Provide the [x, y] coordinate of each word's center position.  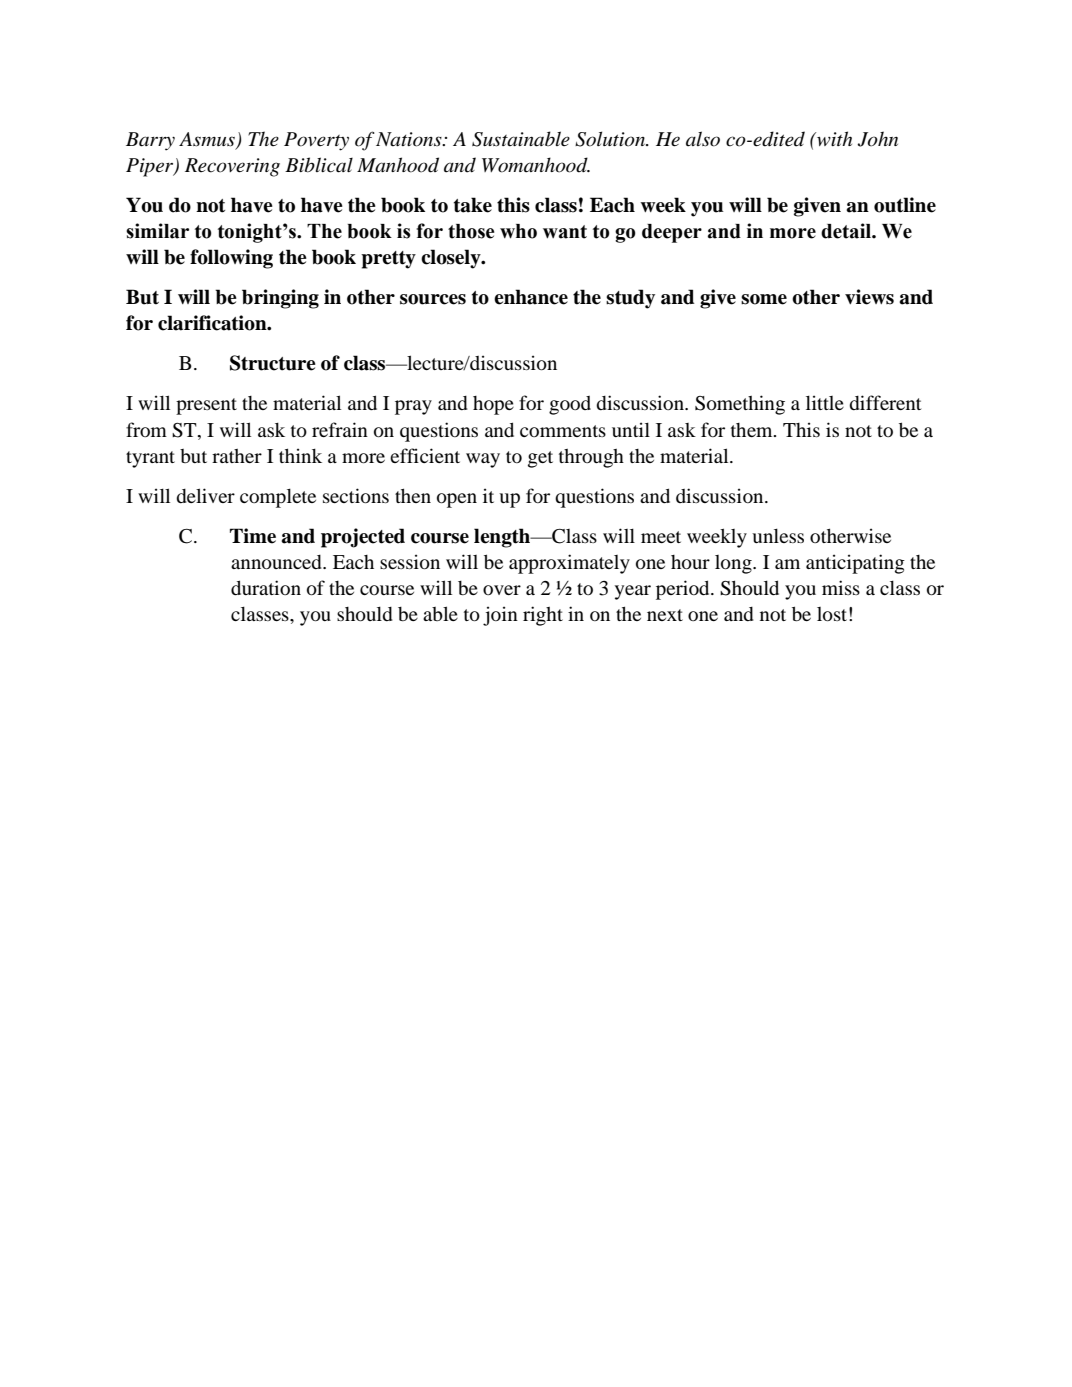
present [206, 406]
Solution [611, 139]
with [833, 138]
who [518, 231]
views [869, 297]
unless [778, 535]
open [457, 500]
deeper [672, 233]
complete [278, 498]
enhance [531, 297]
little [825, 402]
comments [563, 431]
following [231, 259]
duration [266, 587]
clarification [213, 323]
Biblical [319, 165]
